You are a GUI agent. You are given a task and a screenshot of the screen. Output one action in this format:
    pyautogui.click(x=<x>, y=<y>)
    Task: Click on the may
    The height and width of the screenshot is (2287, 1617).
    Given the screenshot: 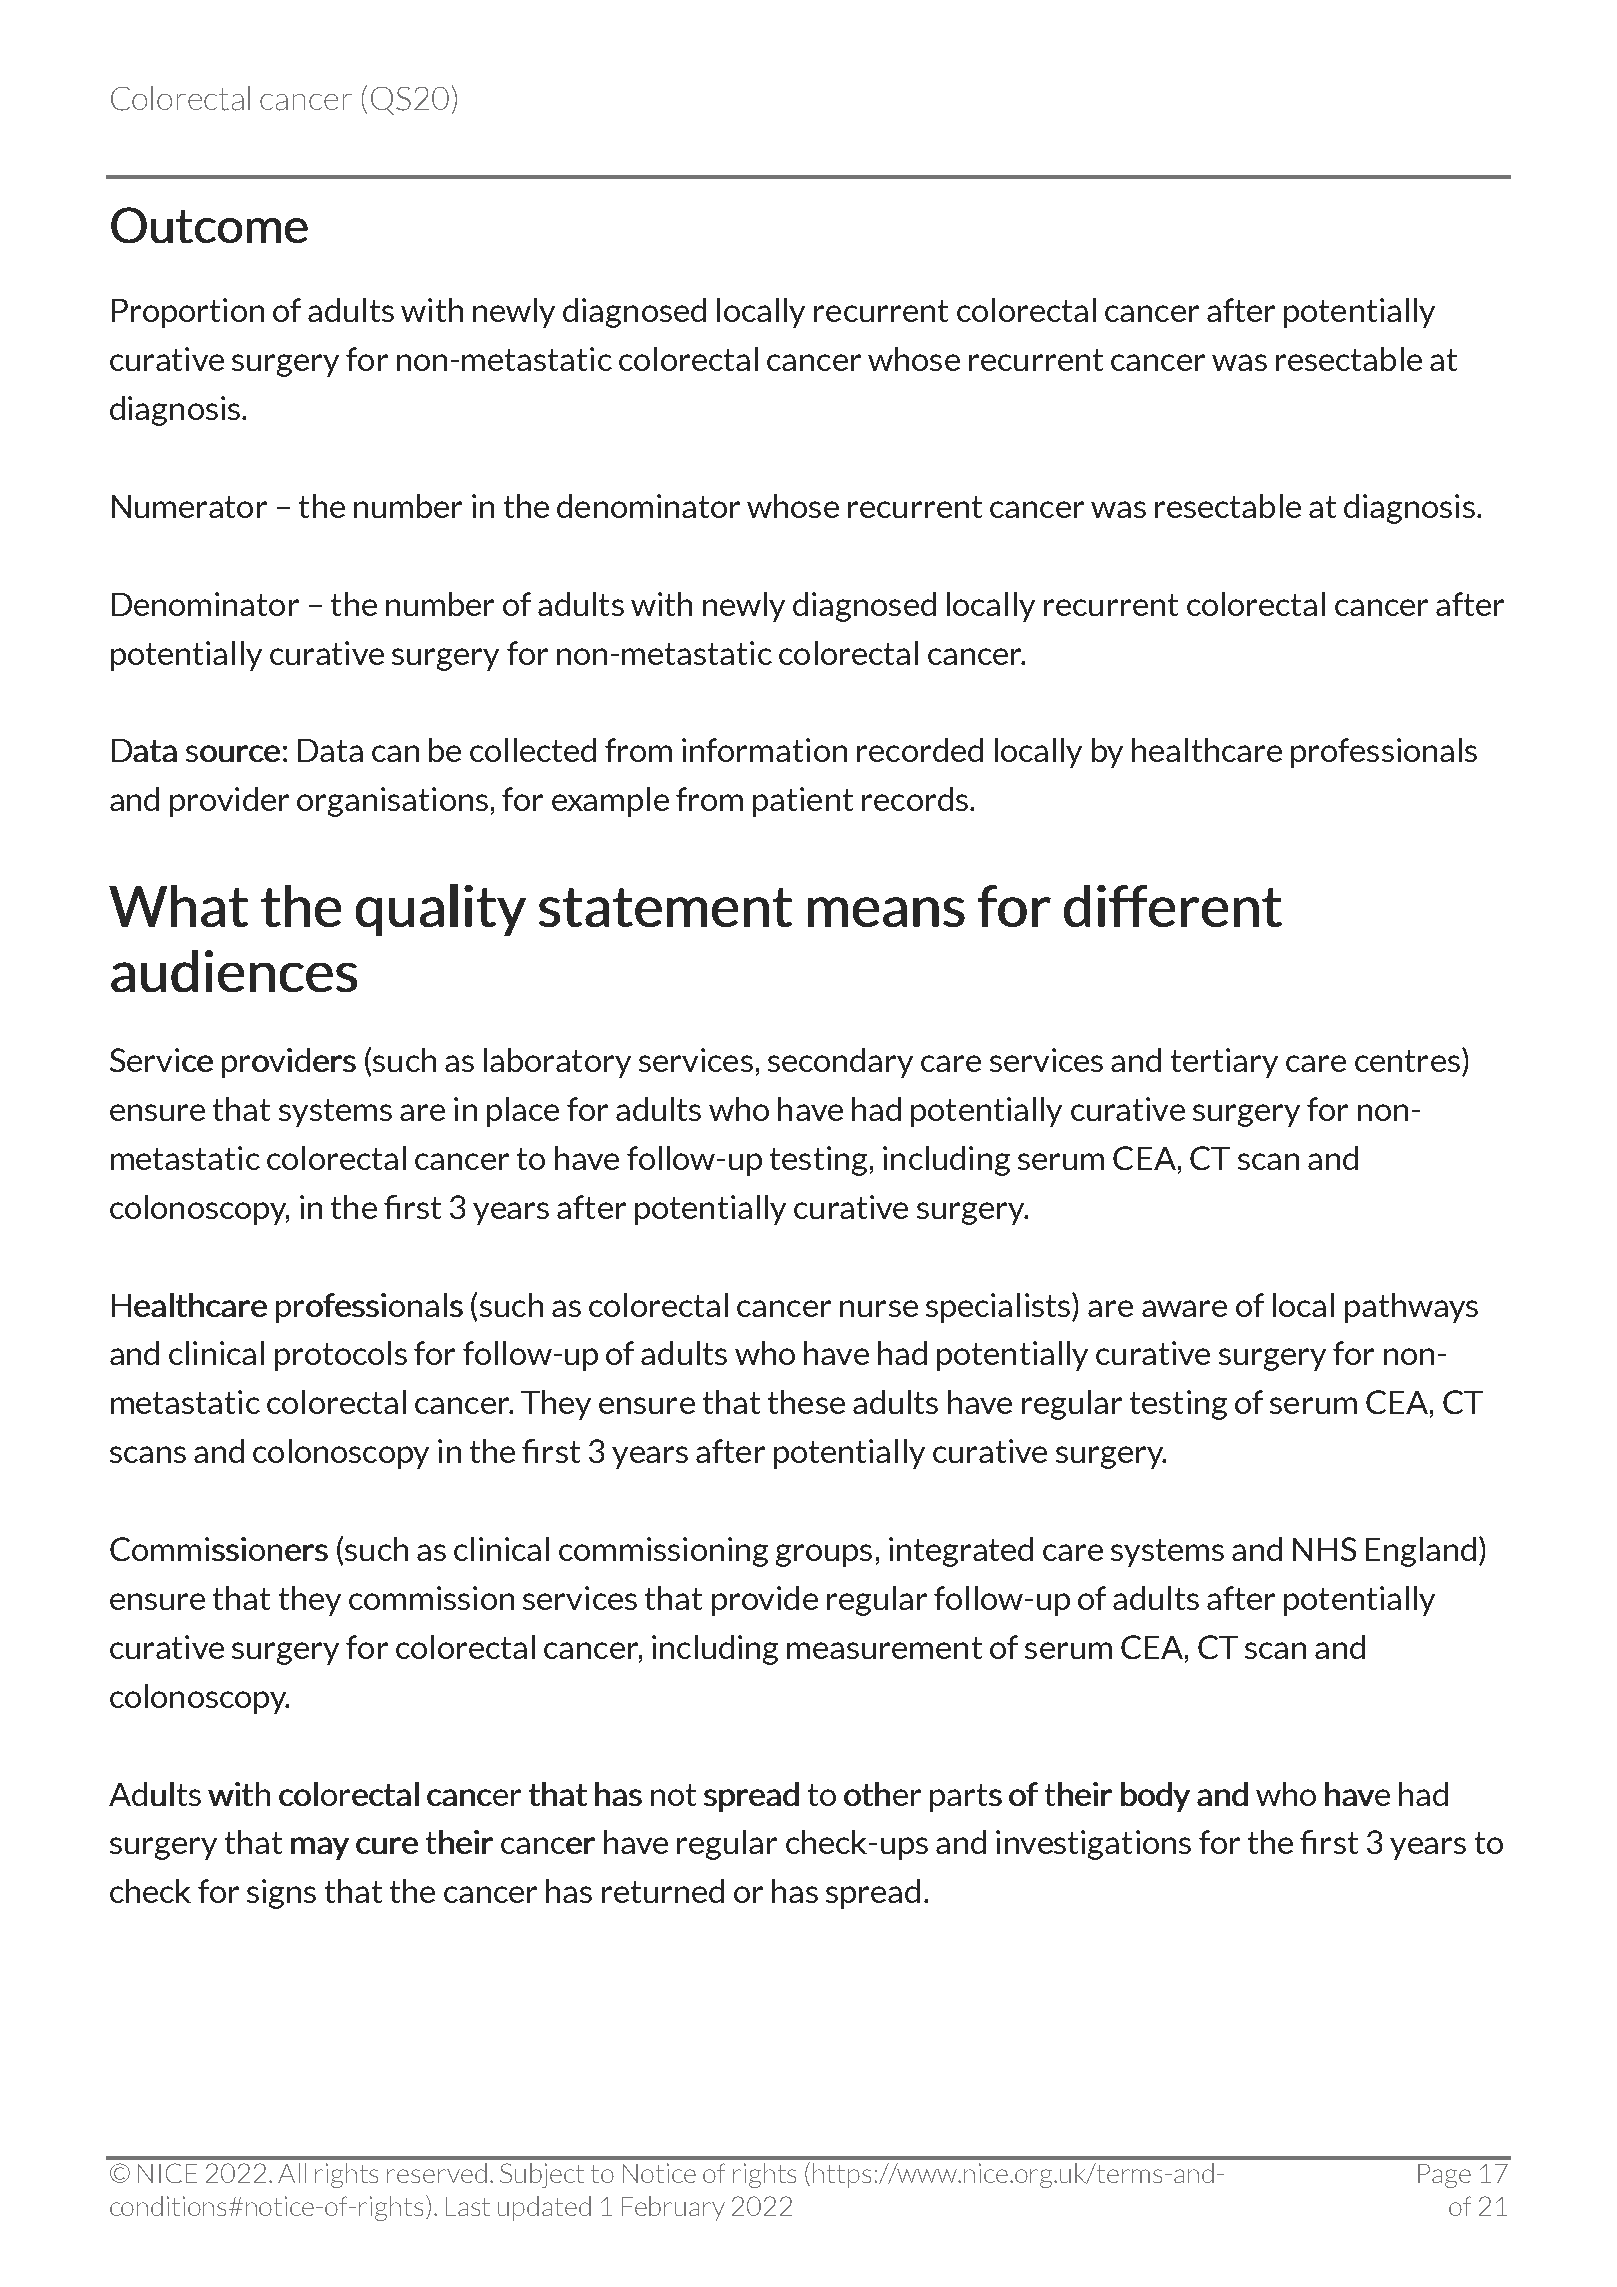 What is the action you would take?
    pyautogui.click(x=320, y=1848)
